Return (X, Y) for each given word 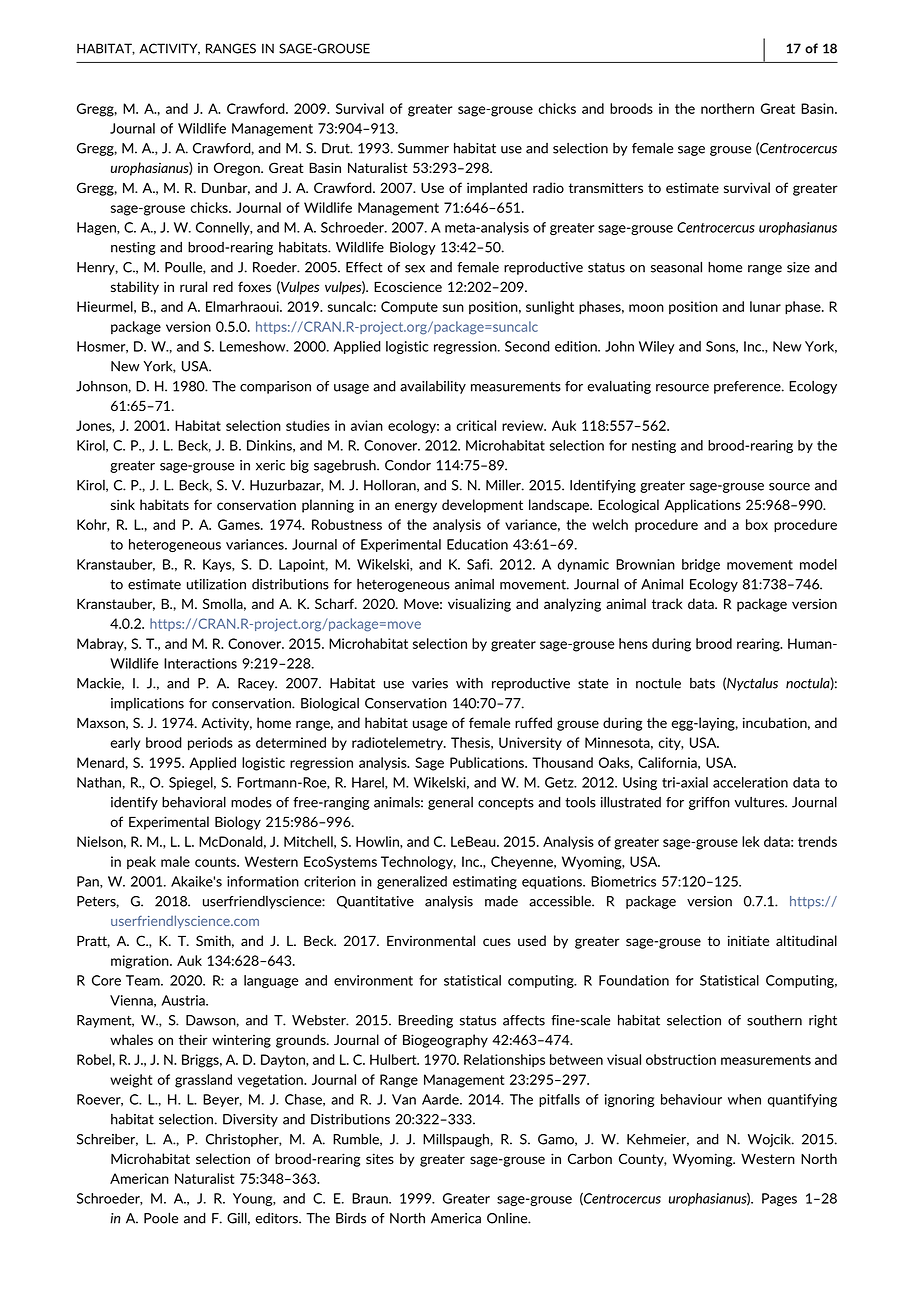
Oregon (238, 169)
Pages (779, 1199)
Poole (161, 1218)
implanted (497, 189)
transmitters (606, 188)
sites (380, 1158)
